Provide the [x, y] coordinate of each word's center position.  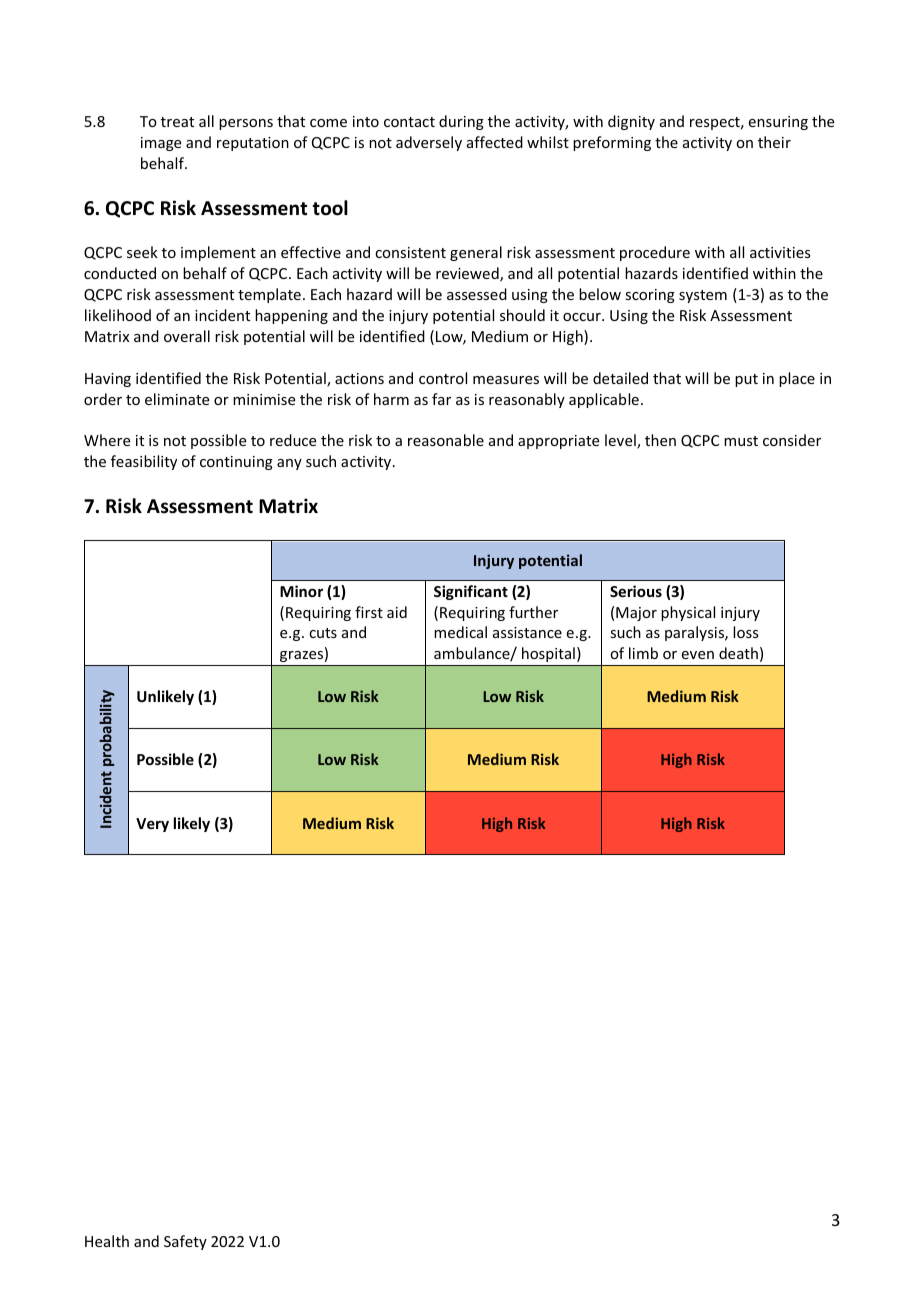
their [774, 142]
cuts [323, 633]
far [441, 399]
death [738, 653]
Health [107, 1241]
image [161, 144]
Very [152, 825]
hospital [548, 654]
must [741, 441]
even [698, 655]
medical [460, 632]
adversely [429, 143]
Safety [185, 1242]
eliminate [177, 399]
